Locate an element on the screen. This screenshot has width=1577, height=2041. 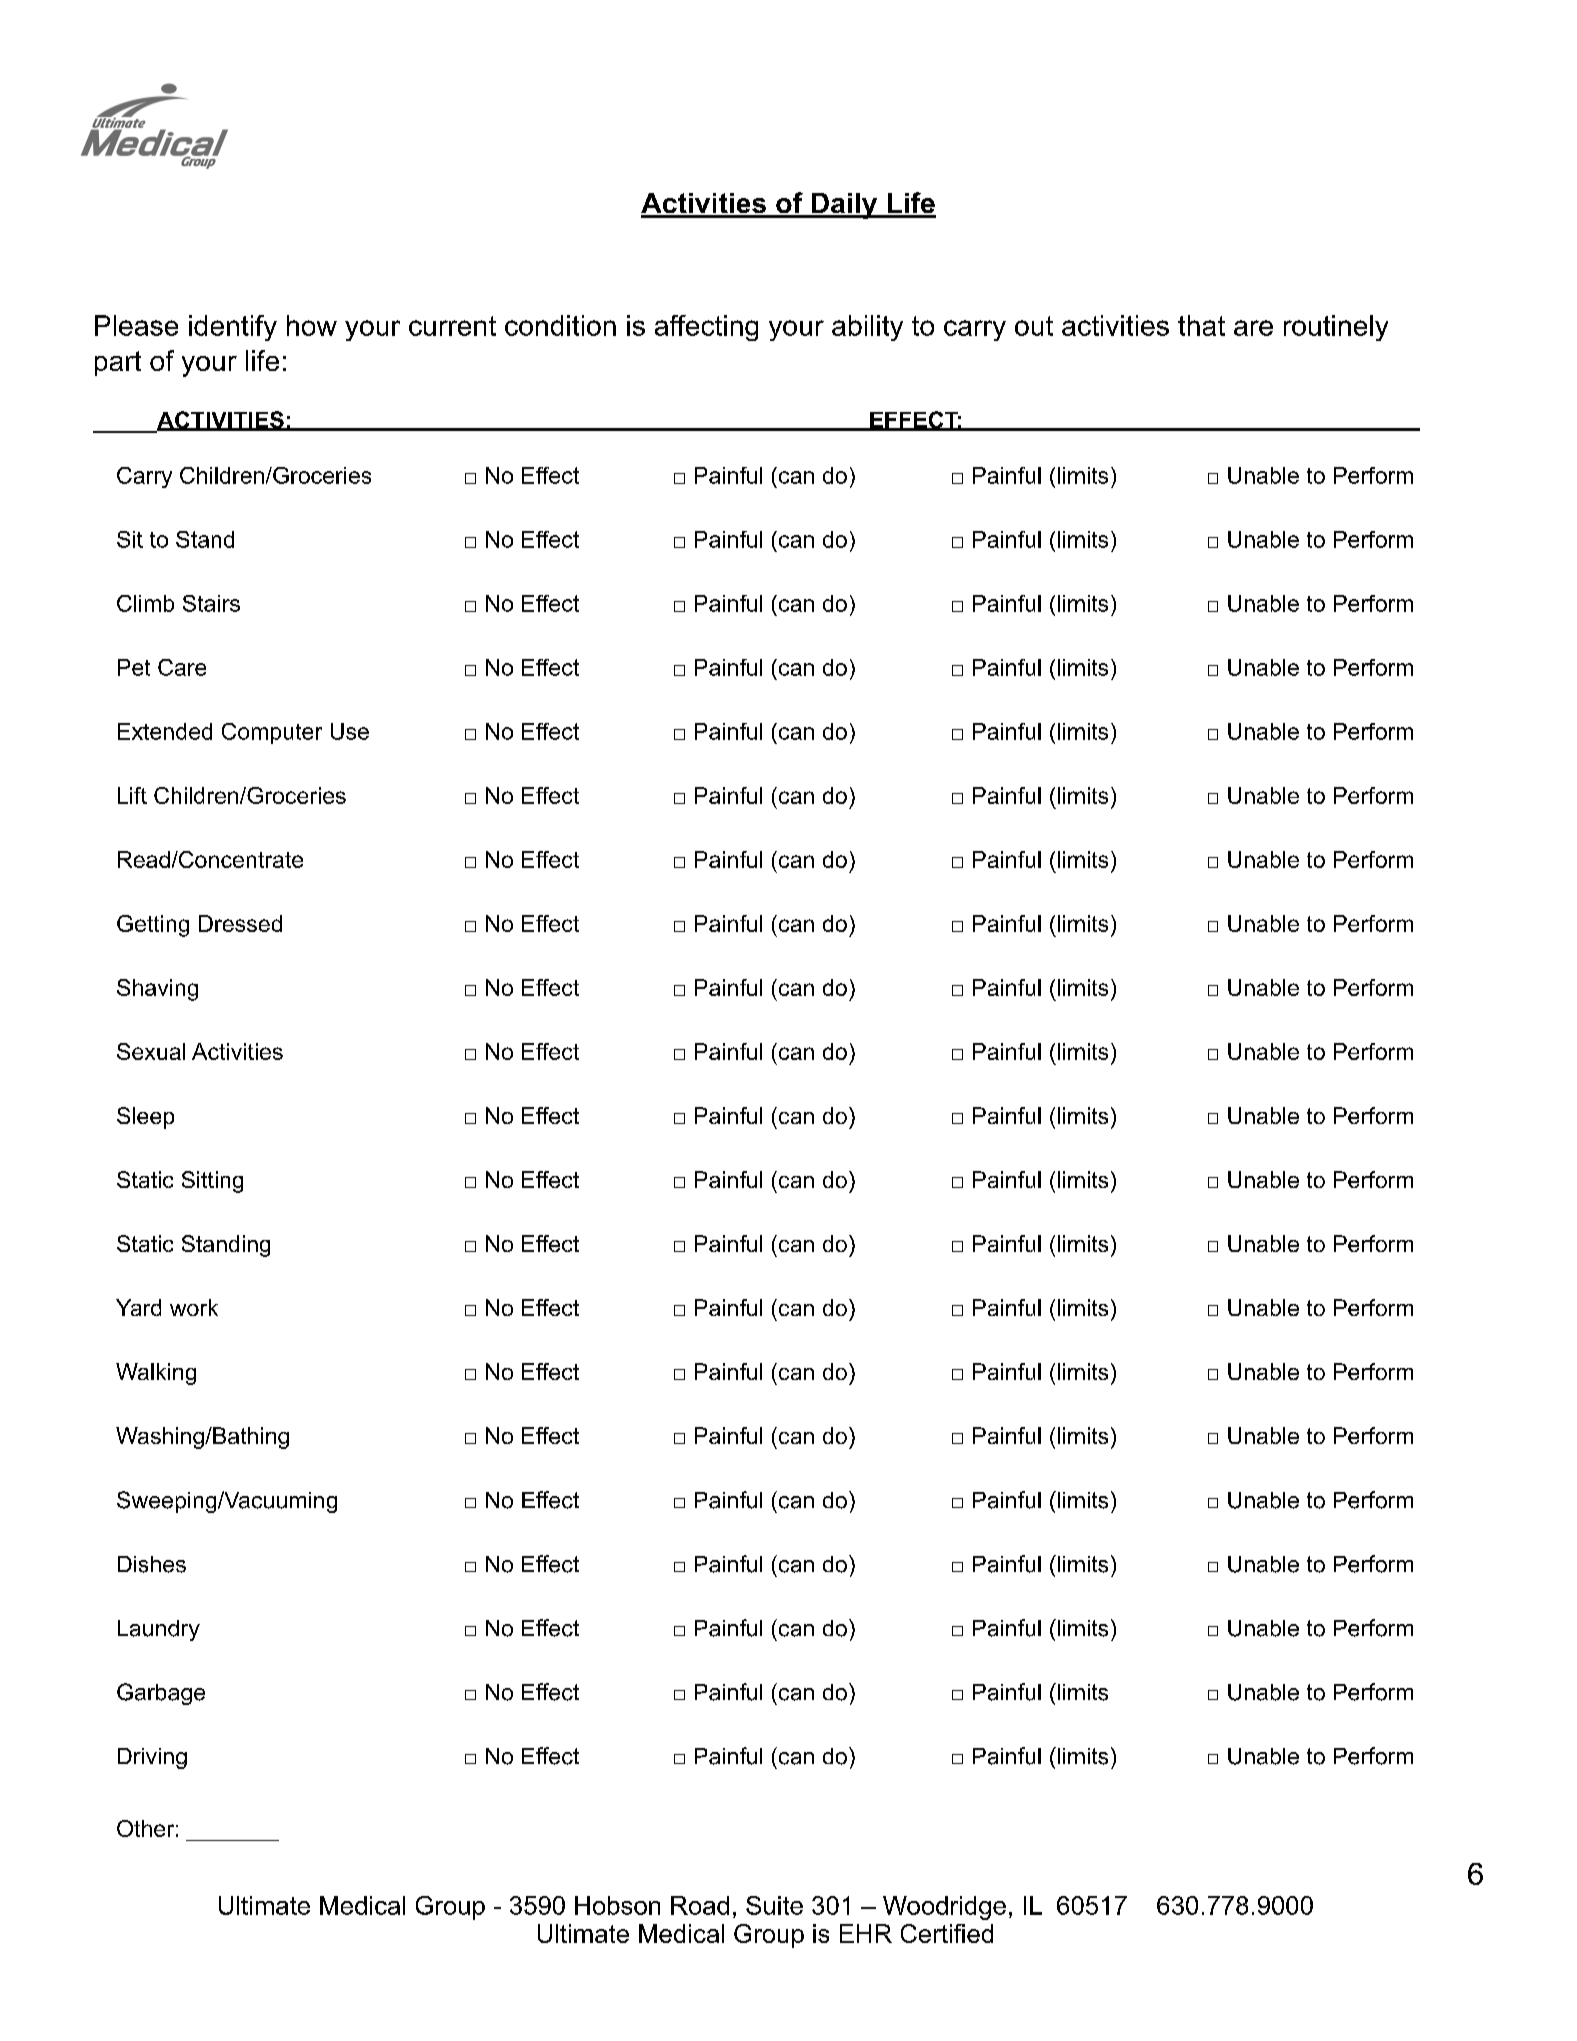
Use is located at coordinates (350, 731).
